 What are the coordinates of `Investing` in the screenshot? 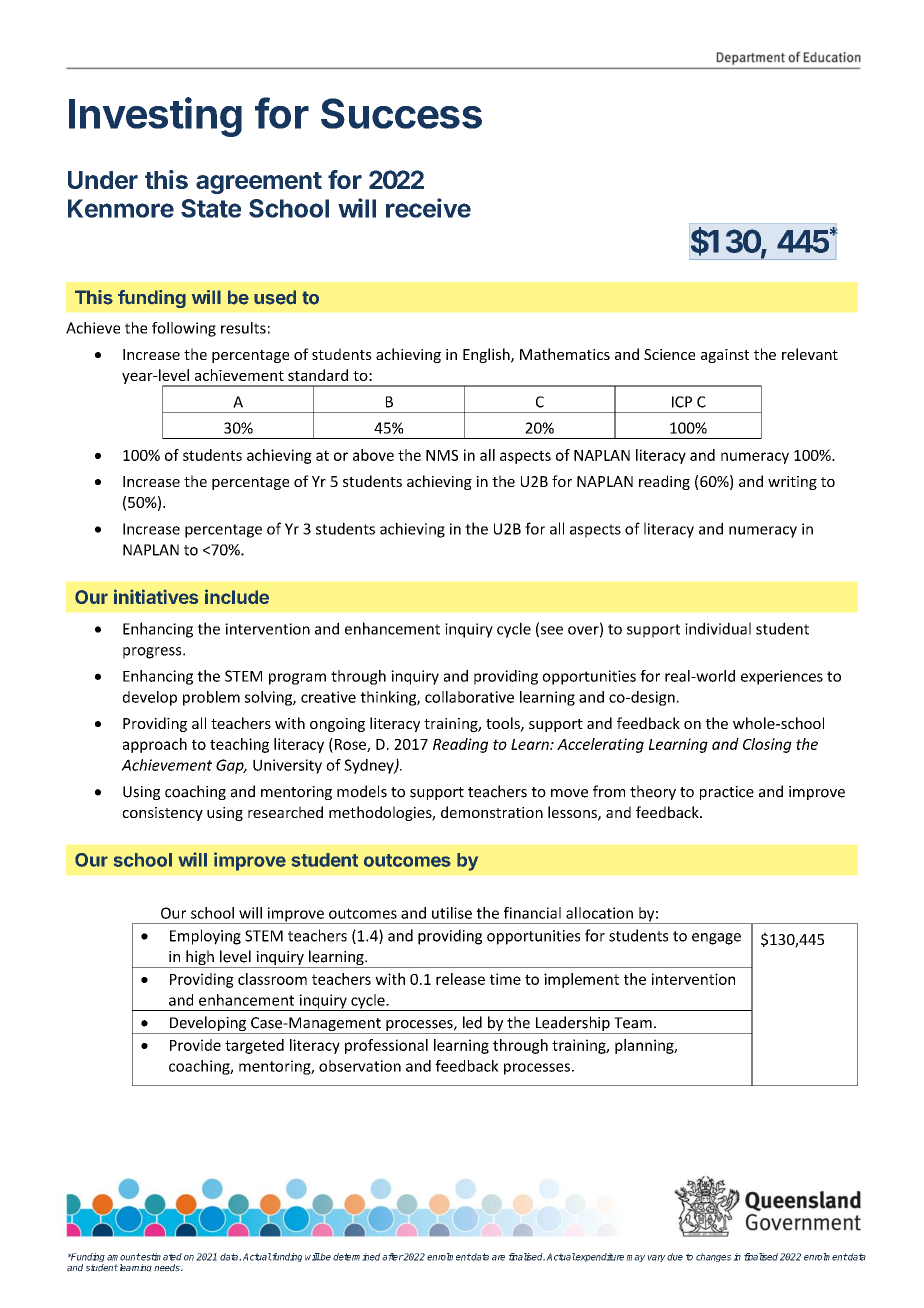 It's located at (155, 117).
